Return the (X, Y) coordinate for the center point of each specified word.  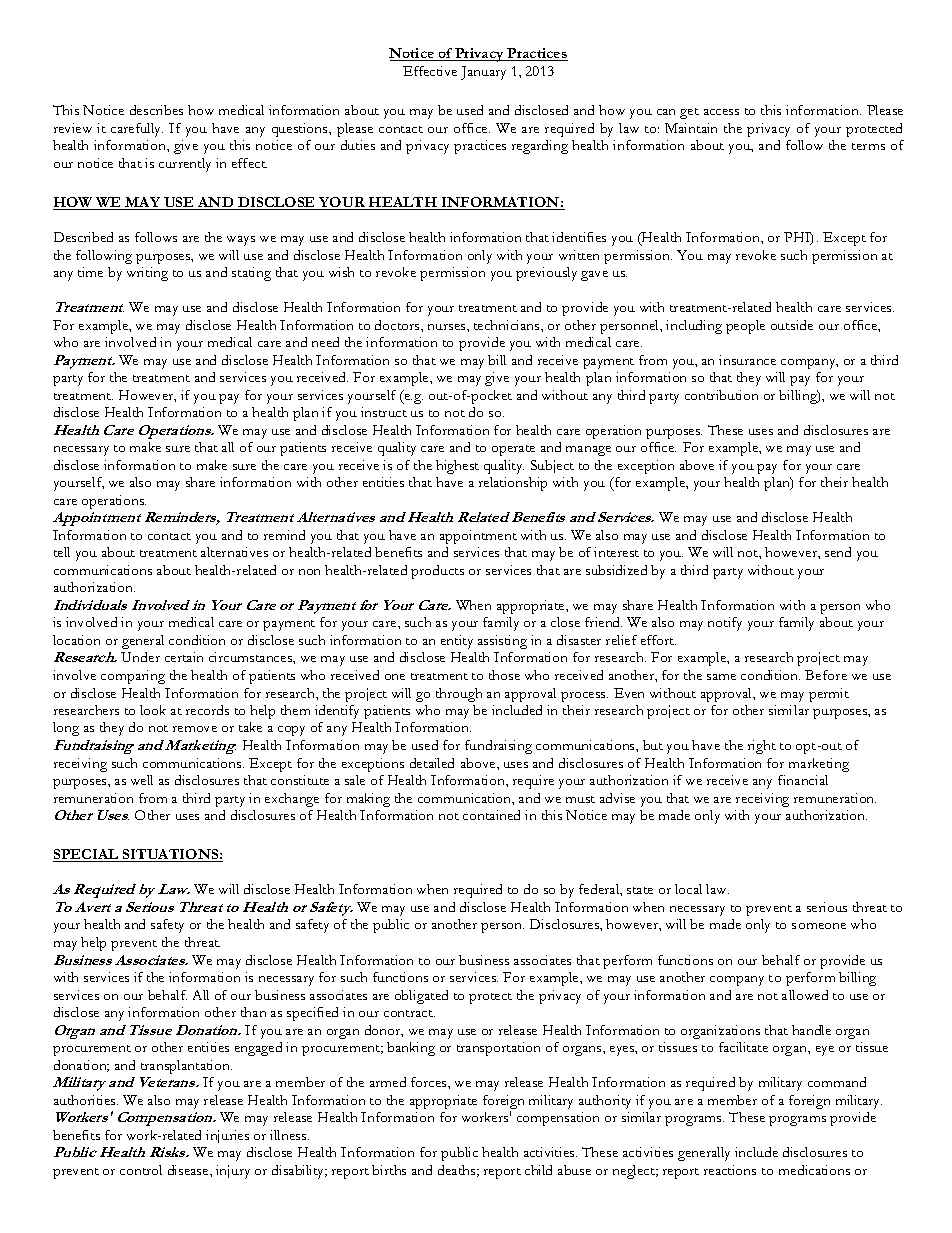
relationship (513, 484)
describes (156, 110)
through (459, 695)
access (721, 112)
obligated (421, 997)
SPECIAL (87, 855)
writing (147, 274)
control (141, 1170)
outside (792, 325)
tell (62, 552)
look (153, 710)
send (838, 552)
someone (819, 926)
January (483, 73)
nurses (448, 327)
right (762, 747)
